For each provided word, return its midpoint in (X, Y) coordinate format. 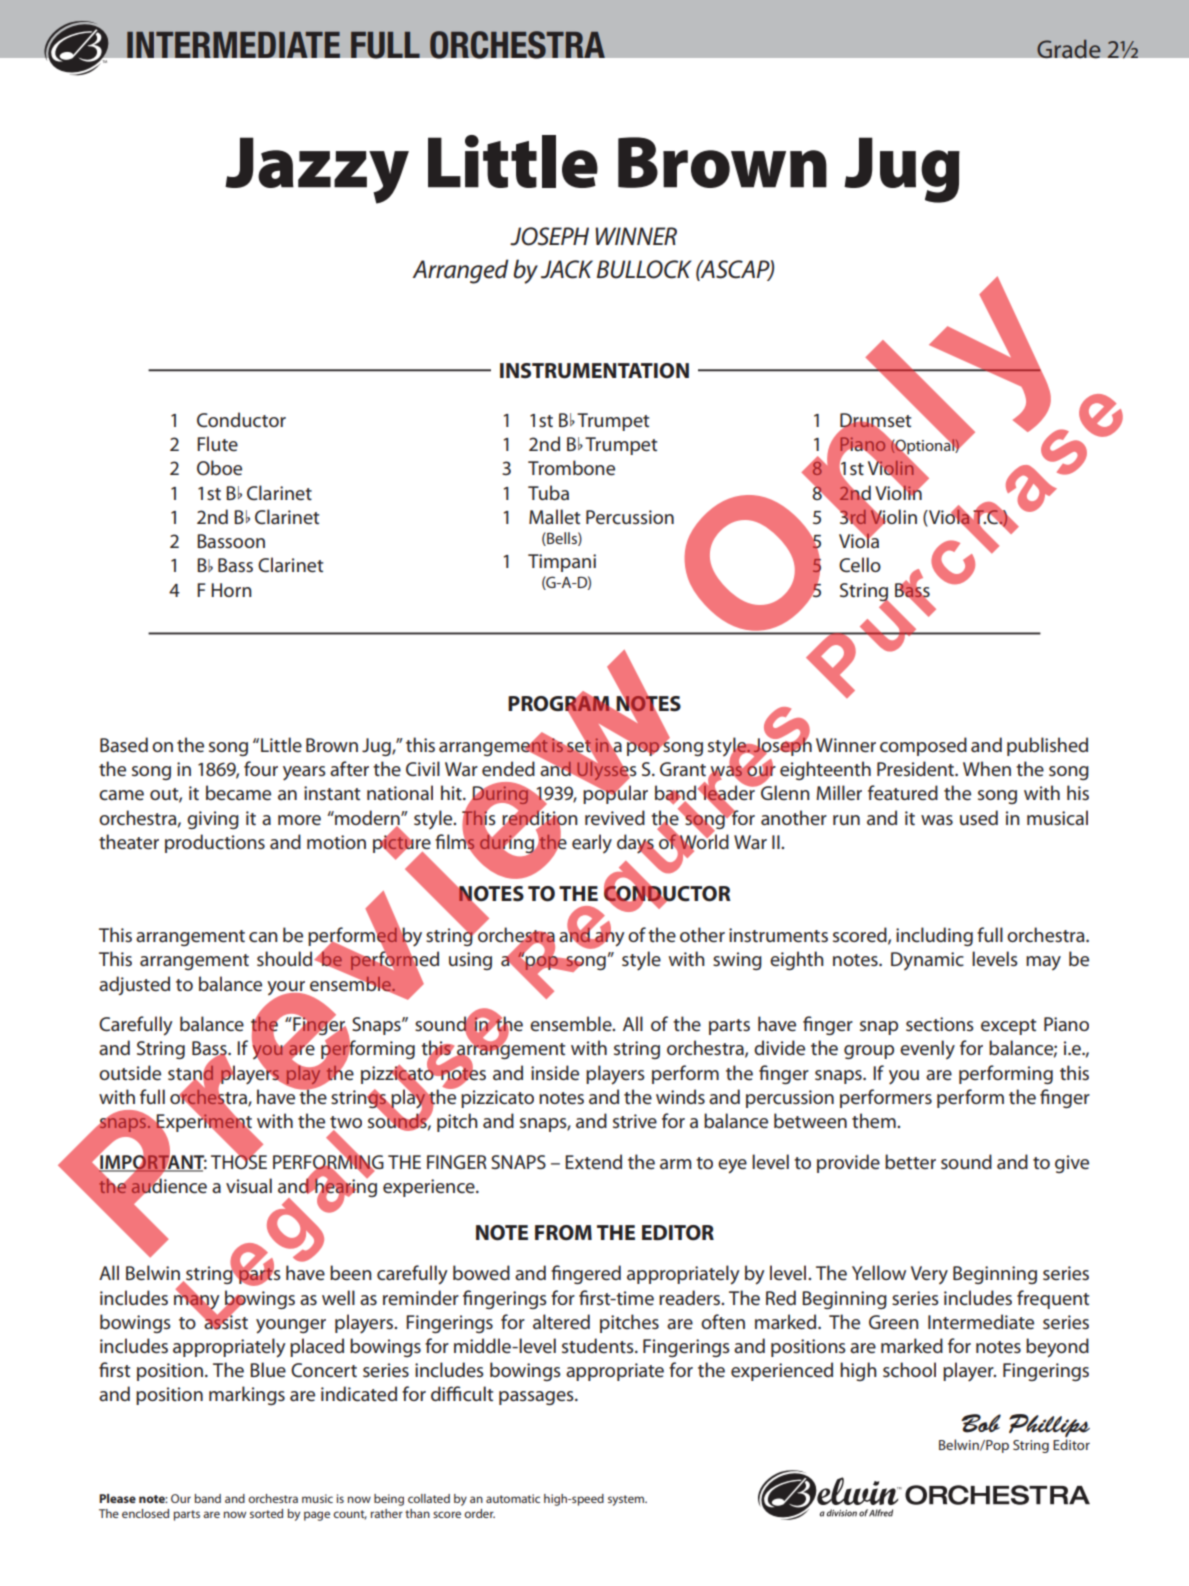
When (987, 769)
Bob (981, 1423)
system (627, 1500)
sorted (266, 1513)
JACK (567, 269)
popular (615, 794)
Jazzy (317, 170)
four (261, 768)
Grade (1069, 48)
